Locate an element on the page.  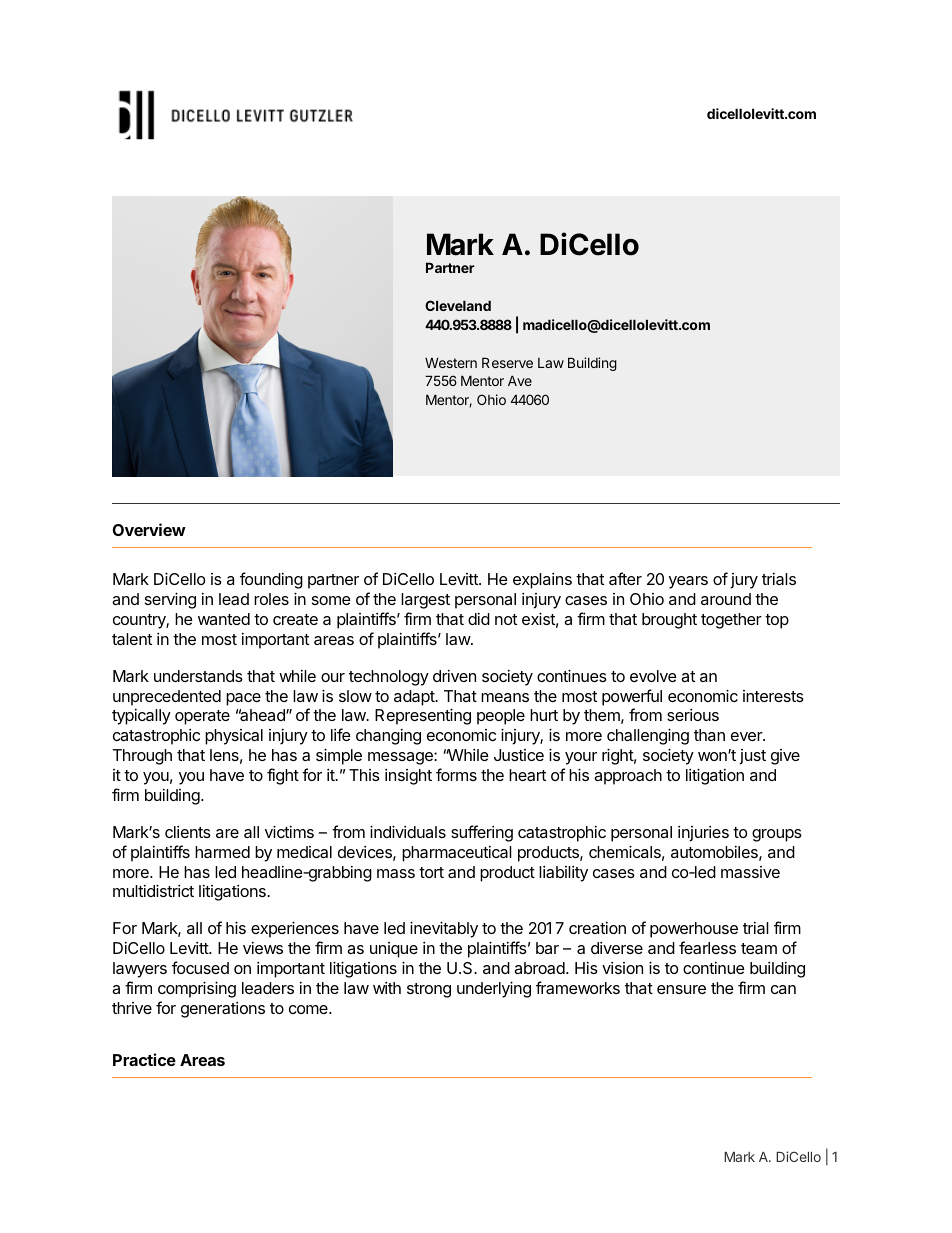
generations is located at coordinates (223, 1010).
